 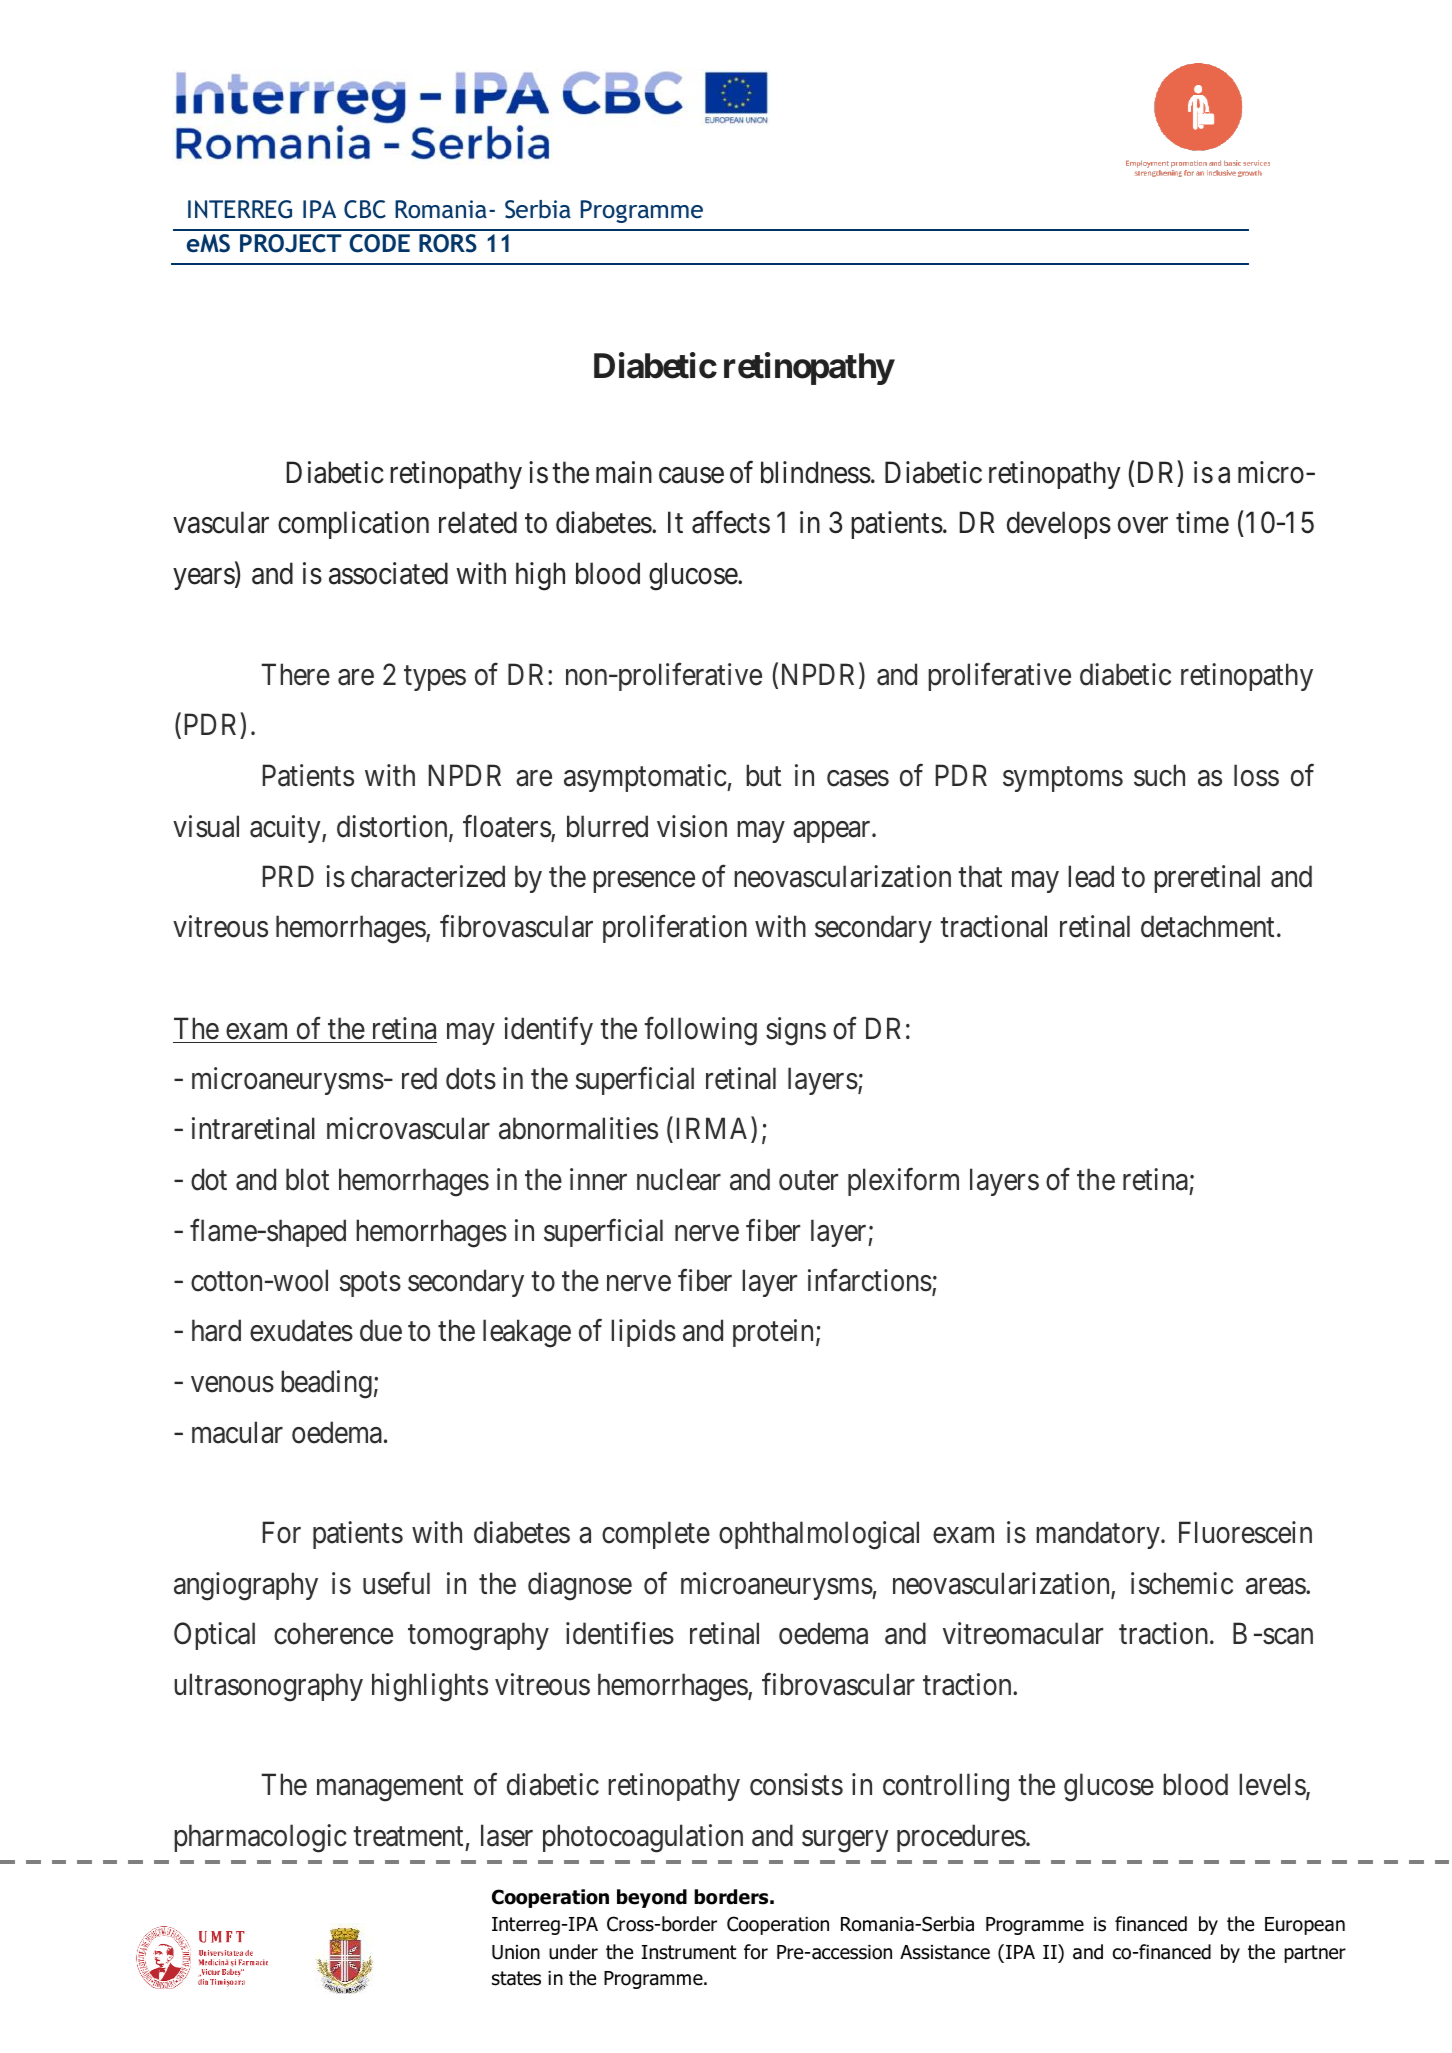 I want to click on acuity, so click(x=286, y=829).
